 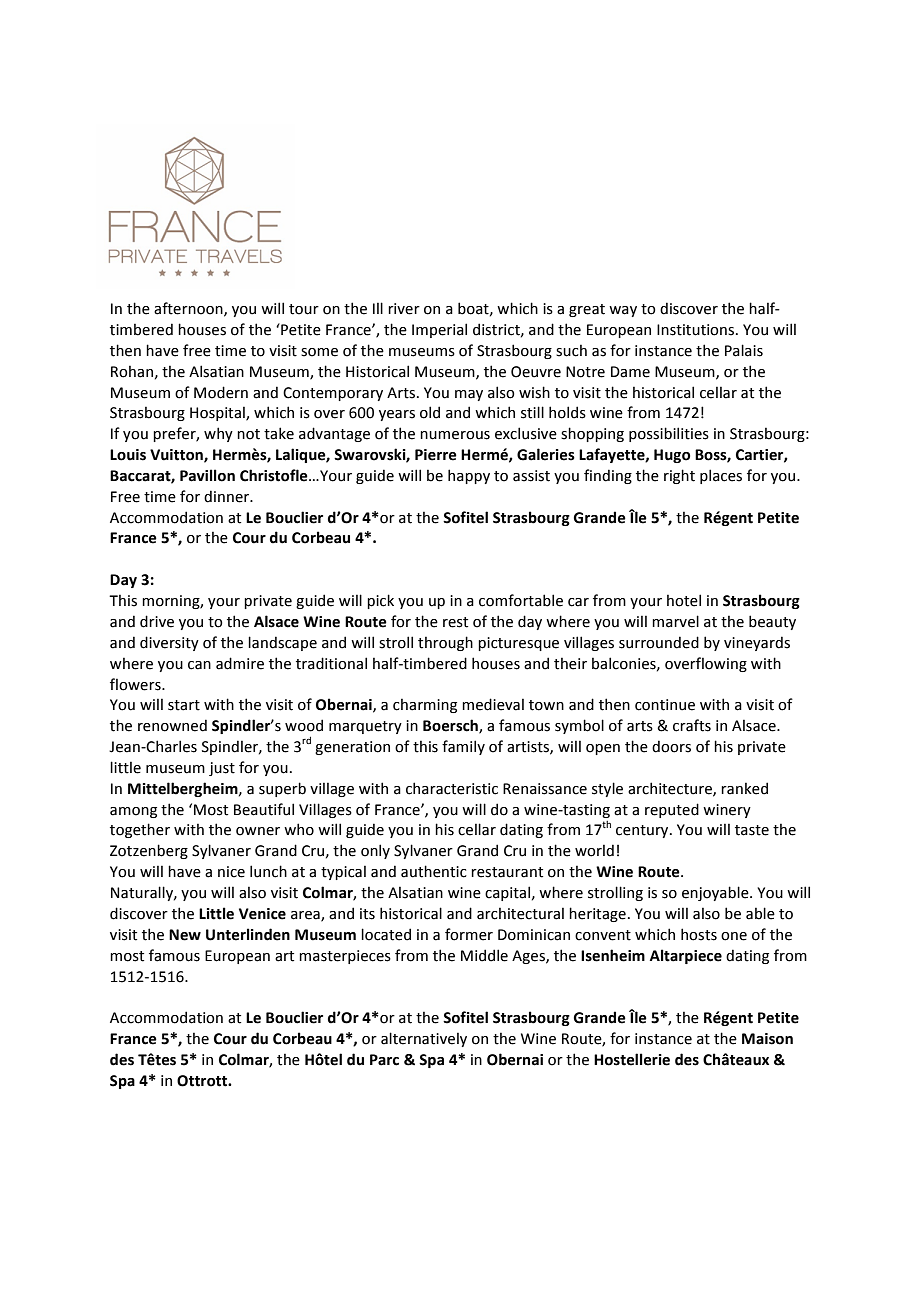 What do you see at coordinates (132, 371) in the document?
I see `Rohan` at bounding box center [132, 371].
